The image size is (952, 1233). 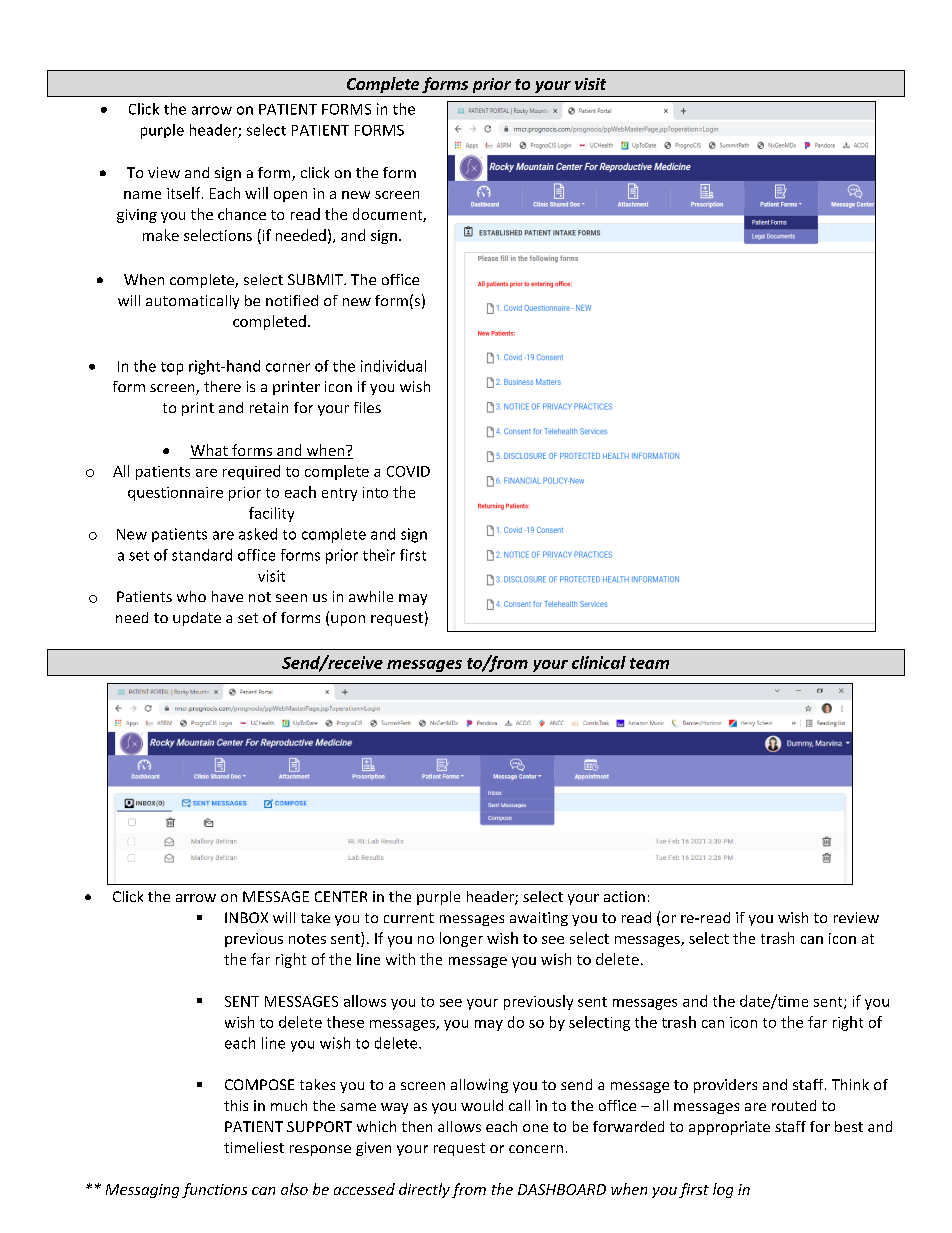 I want to click on chance, so click(x=242, y=214).
